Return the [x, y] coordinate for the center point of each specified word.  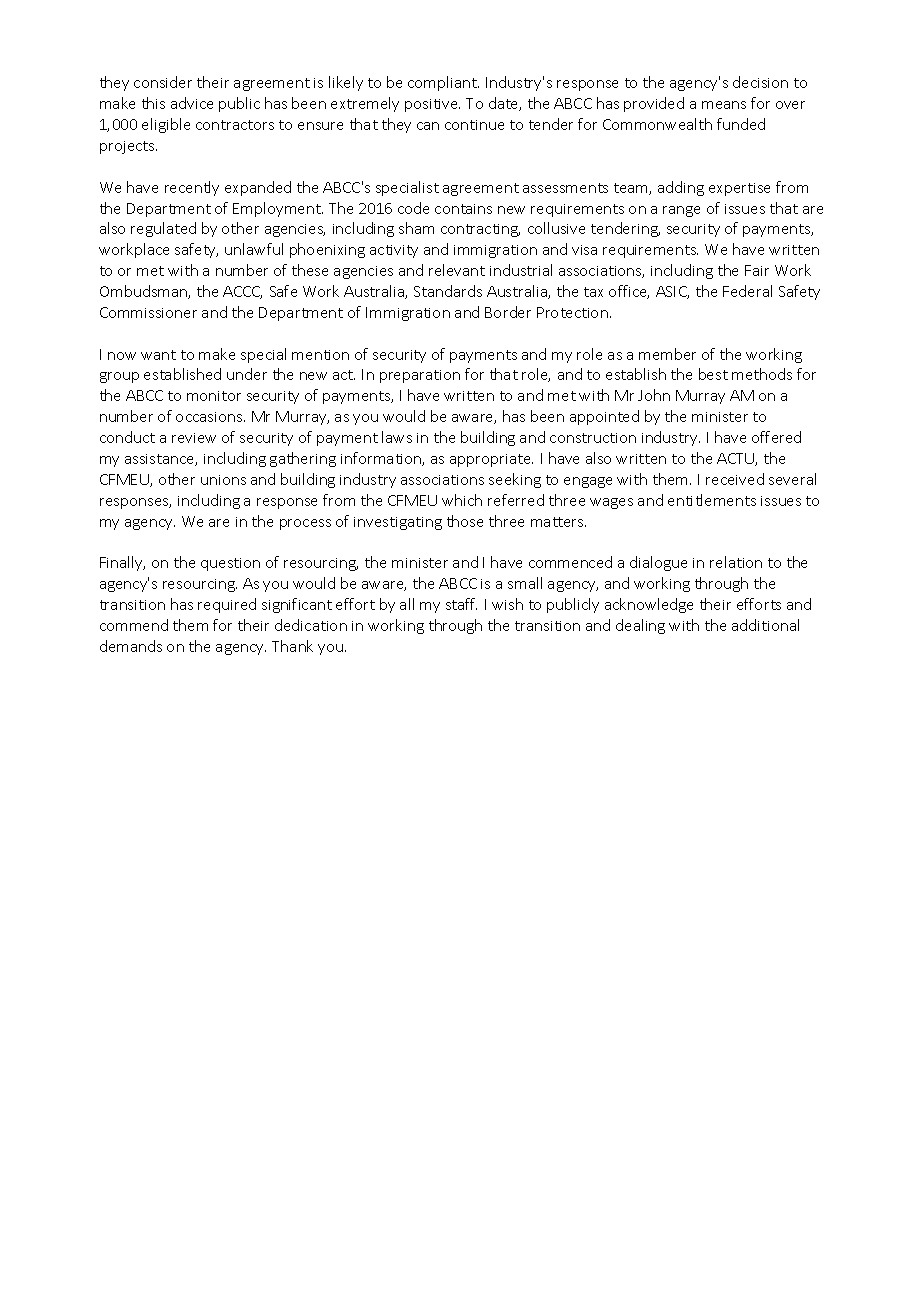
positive [432, 105]
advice [192, 103]
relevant [457, 270]
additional [765, 625]
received [735, 479]
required [227, 605]
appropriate [491, 460]
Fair [757, 270]
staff [461, 604]
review [194, 438]
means [724, 105]
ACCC [242, 292]
